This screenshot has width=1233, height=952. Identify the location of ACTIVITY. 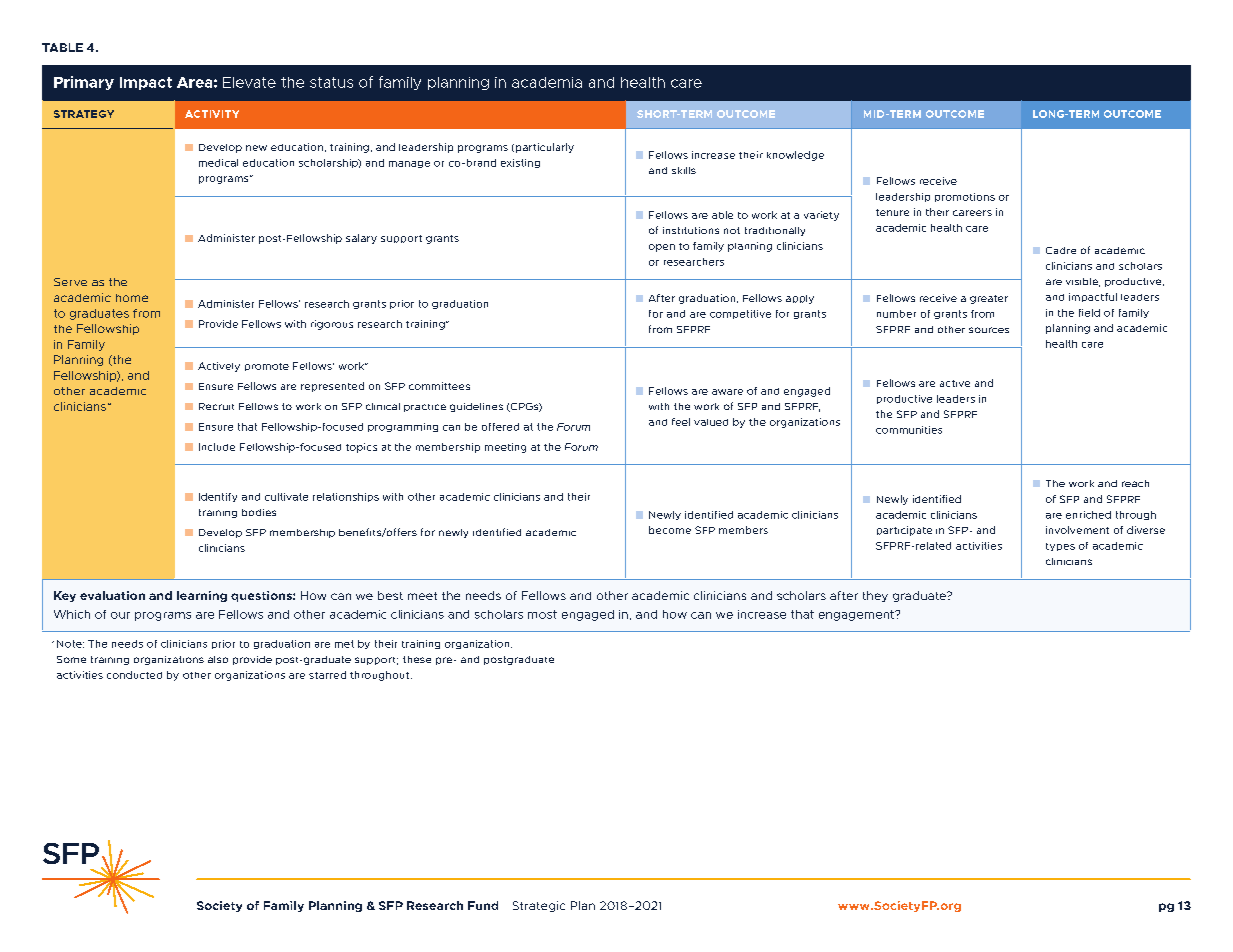
(212, 114).
